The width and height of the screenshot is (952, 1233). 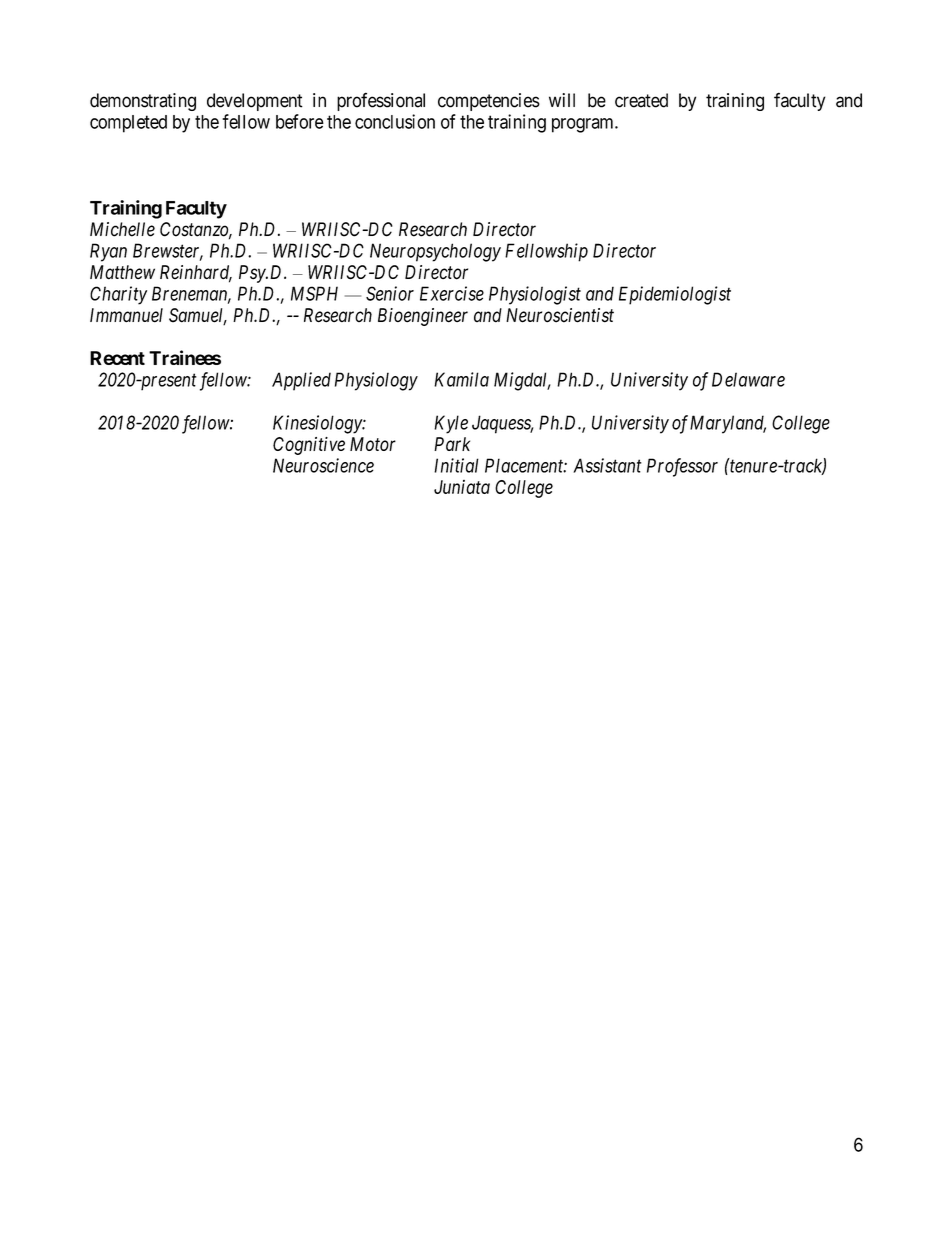 What do you see at coordinates (196, 273) in the screenshot?
I see `Reinhard` at bounding box center [196, 273].
